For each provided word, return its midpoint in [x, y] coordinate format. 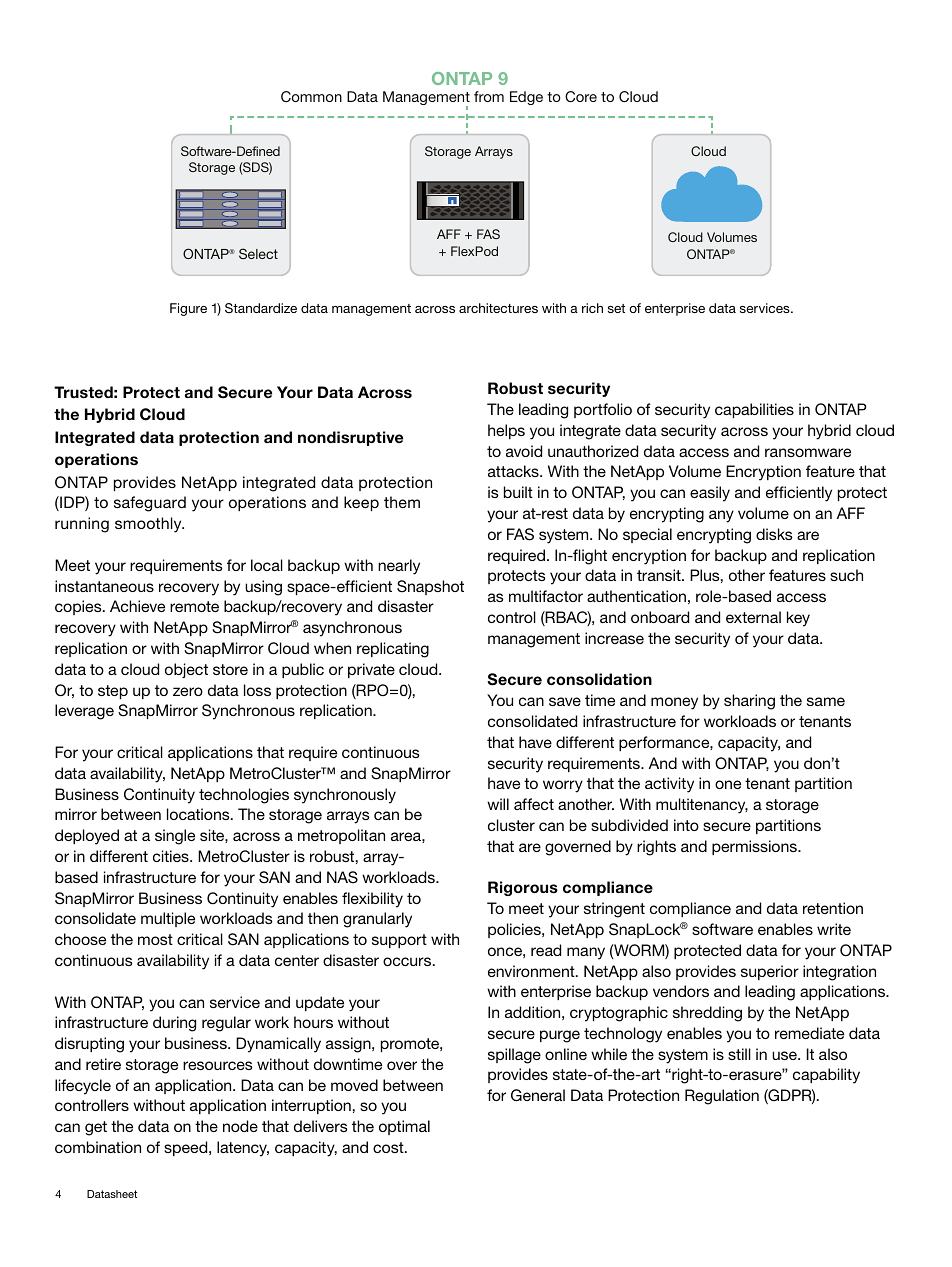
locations [199, 814]
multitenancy [702, 806]
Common [311, 96]
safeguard [150, 504]
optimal [404, 1127]
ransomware [808, 452]
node [240, 1126]
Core [581, 96]
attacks [514, 471]
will [498, 804]
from [489, 96]
